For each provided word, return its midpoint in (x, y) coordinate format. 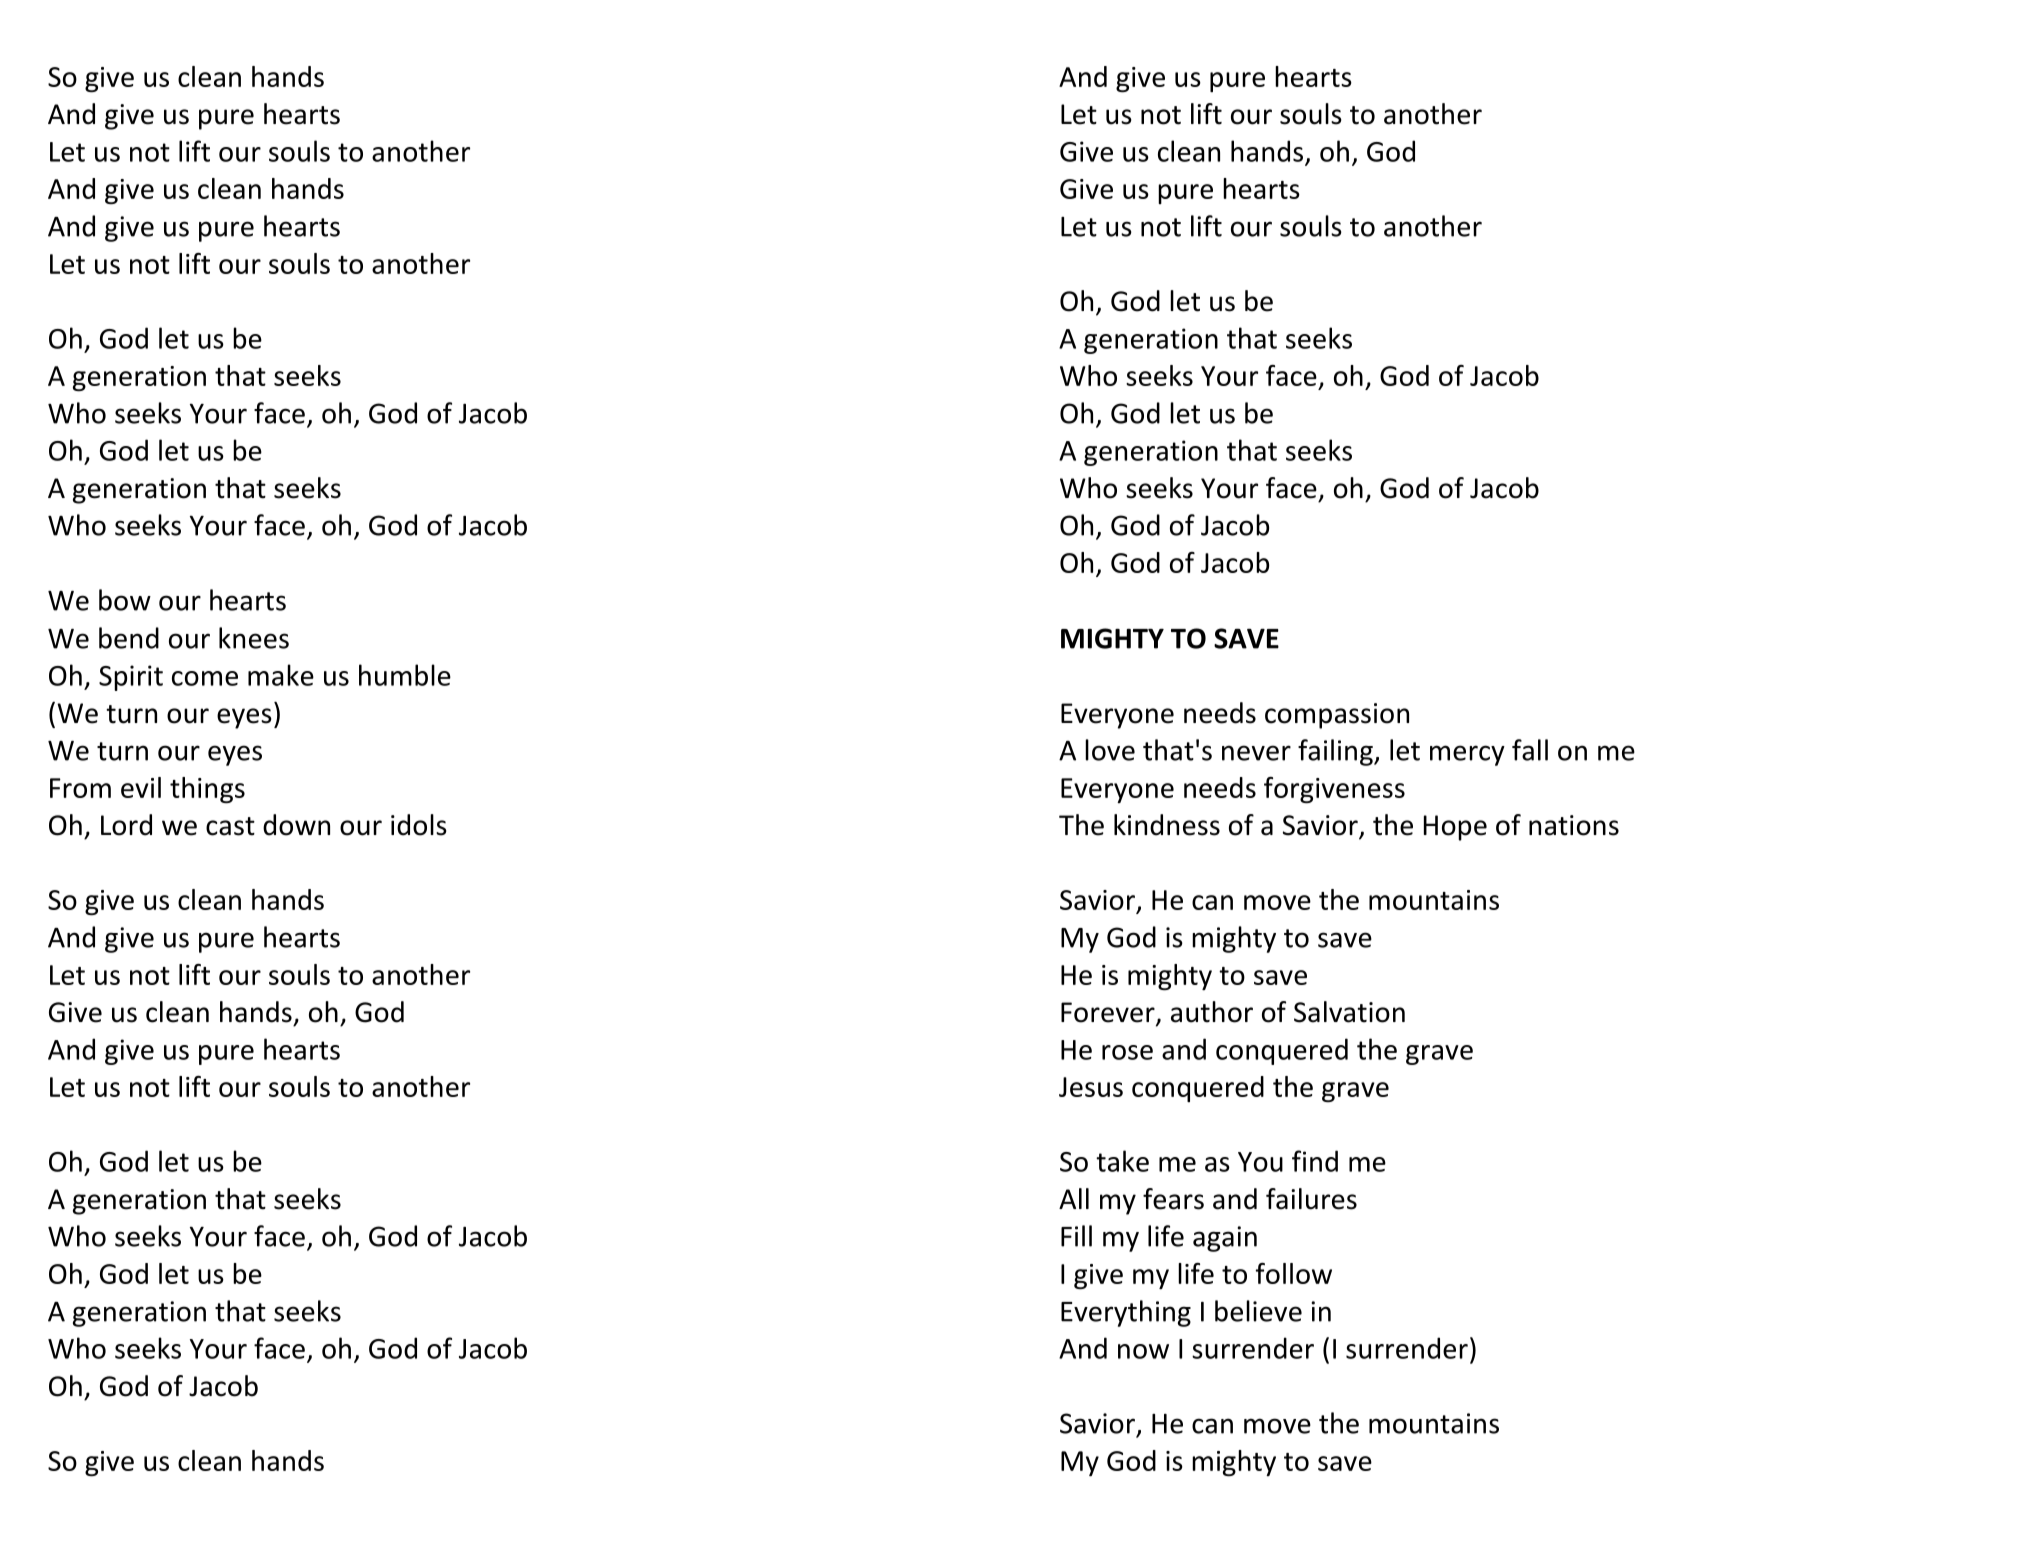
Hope (1455, 828)
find (1315, 1161)
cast (230, 826)
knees (254, 638)
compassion (1337, 716)
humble (405, 675)
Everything (1126, 1313)
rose (1127, 1052)
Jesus (1091, 1087)
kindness (1167, 825)
